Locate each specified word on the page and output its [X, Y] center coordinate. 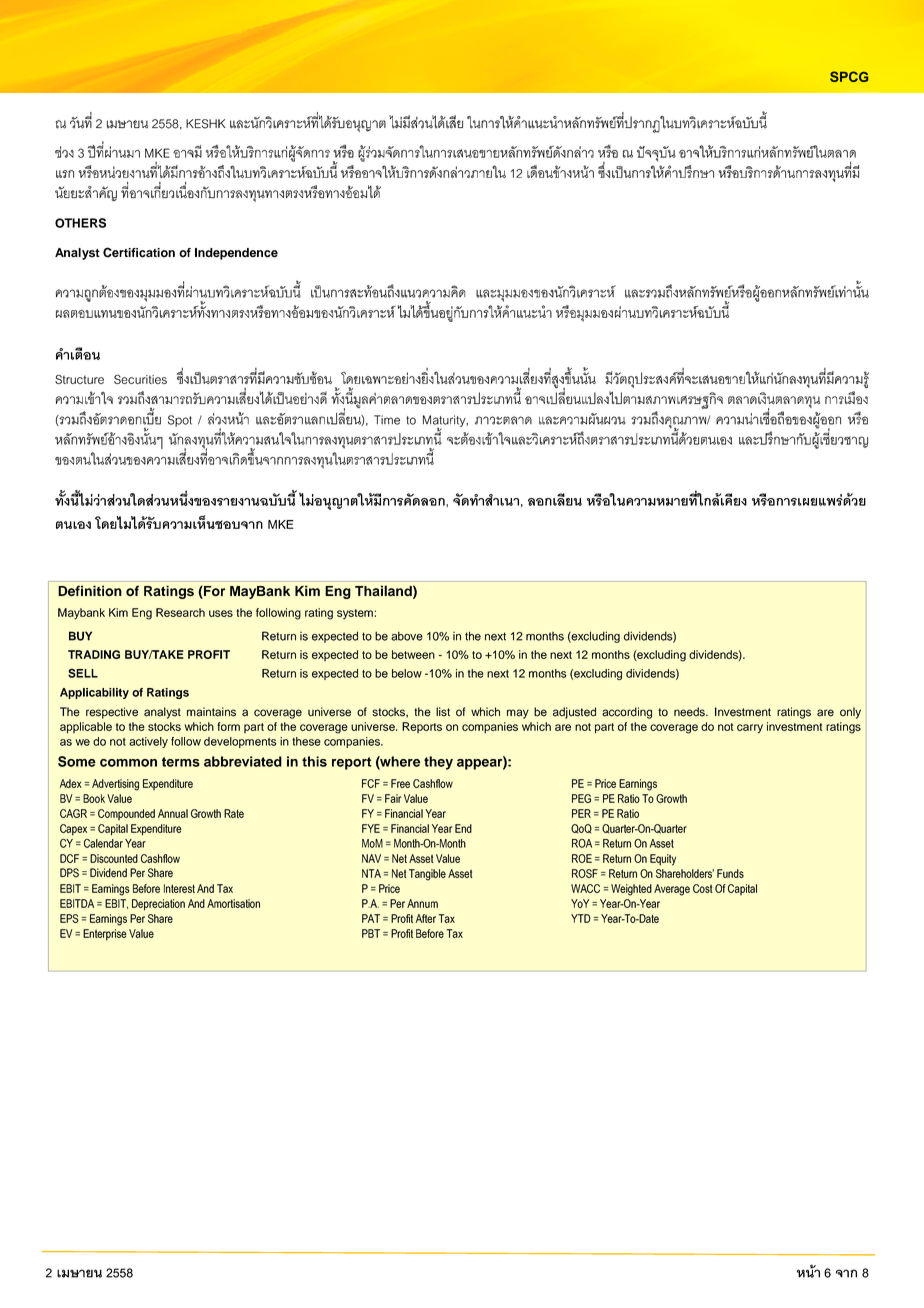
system [356, 614]
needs [690, 712]
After [426, 918]
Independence [236, 254]
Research [180, 612]
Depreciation [158, 905]
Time [387, 420]
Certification [139, 252]
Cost [703, 888]
